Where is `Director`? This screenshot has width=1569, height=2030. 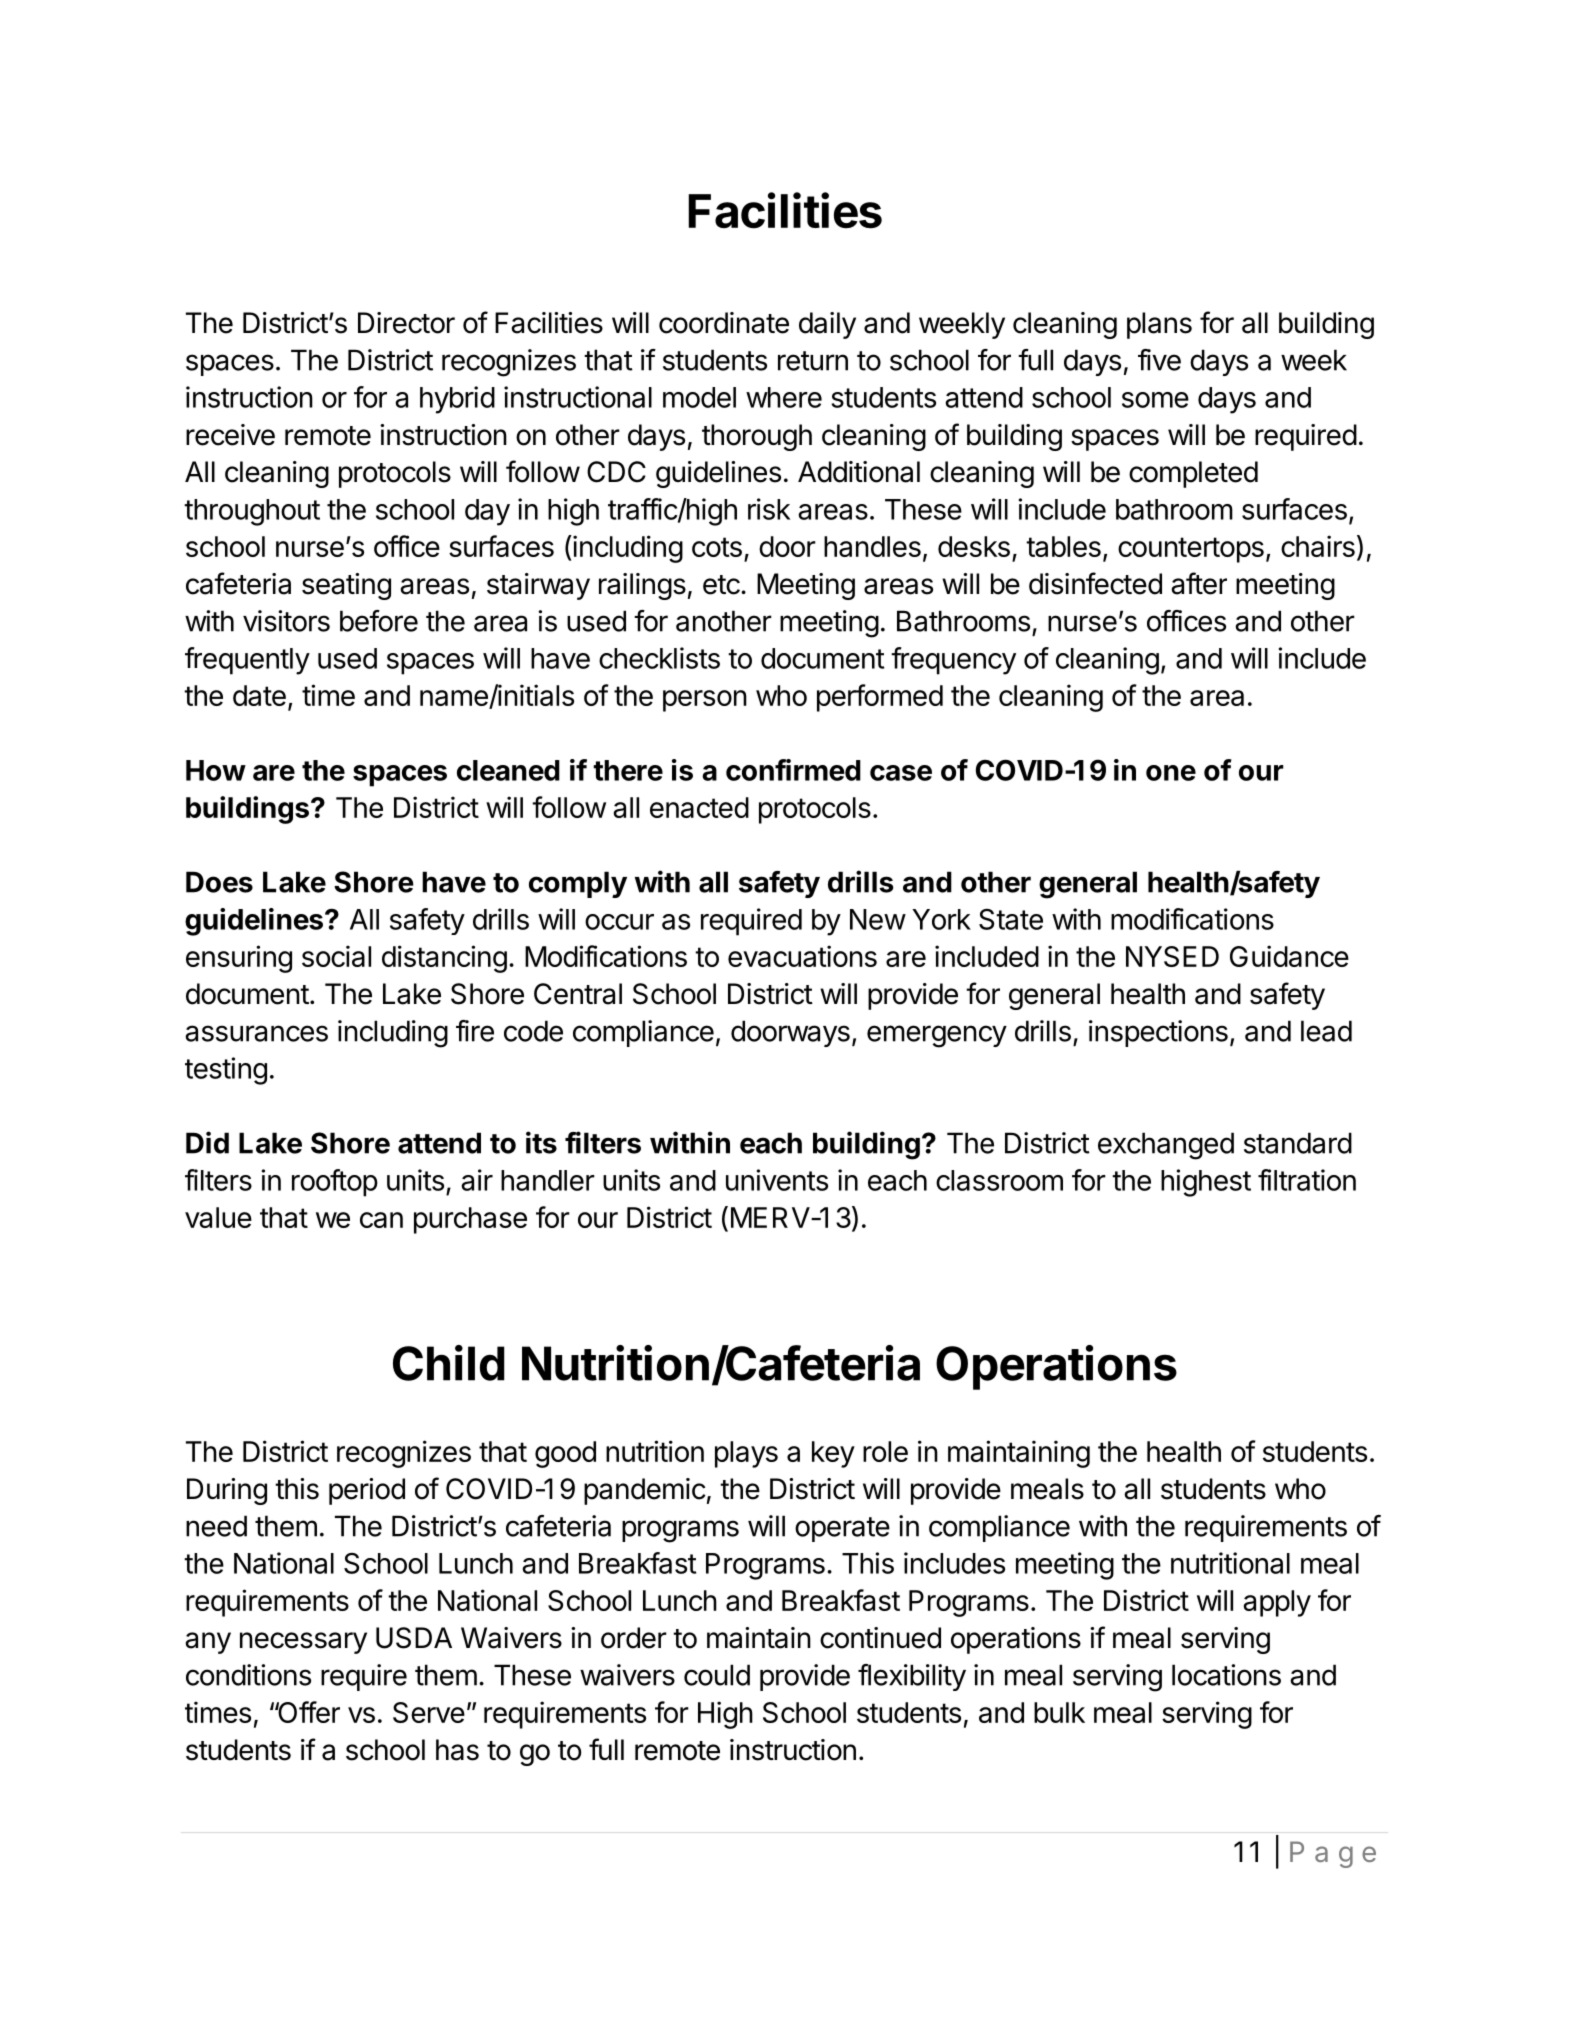
Director is located at coordinates (406, 323).
